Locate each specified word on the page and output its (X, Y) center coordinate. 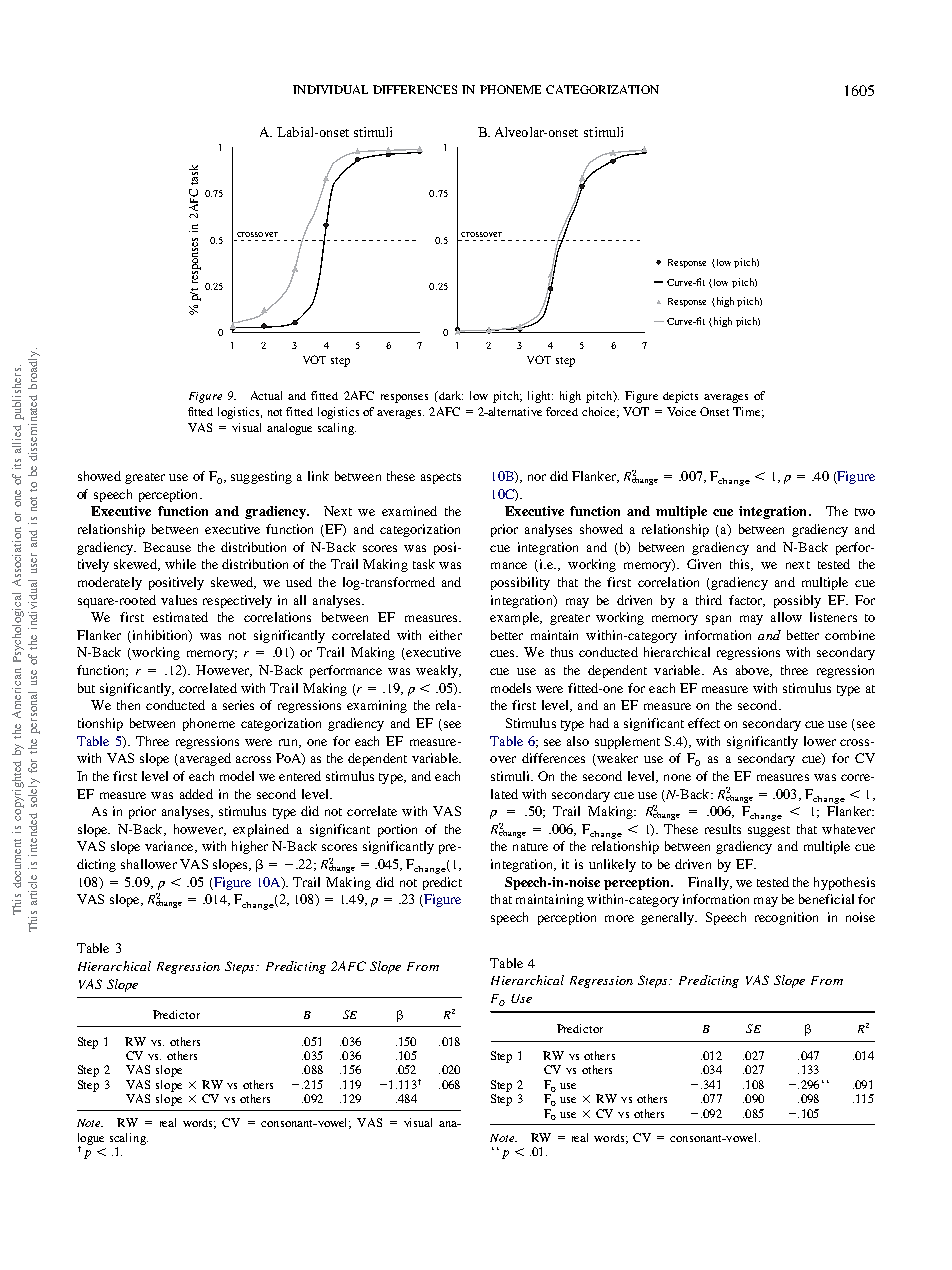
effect (704, 723)
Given (704, 564)
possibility (520, 583)
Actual (266, 395)
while (180, 564)
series (238, 705)
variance (170, 847)
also (578, 741)
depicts (680, 397)
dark (449, 396)
